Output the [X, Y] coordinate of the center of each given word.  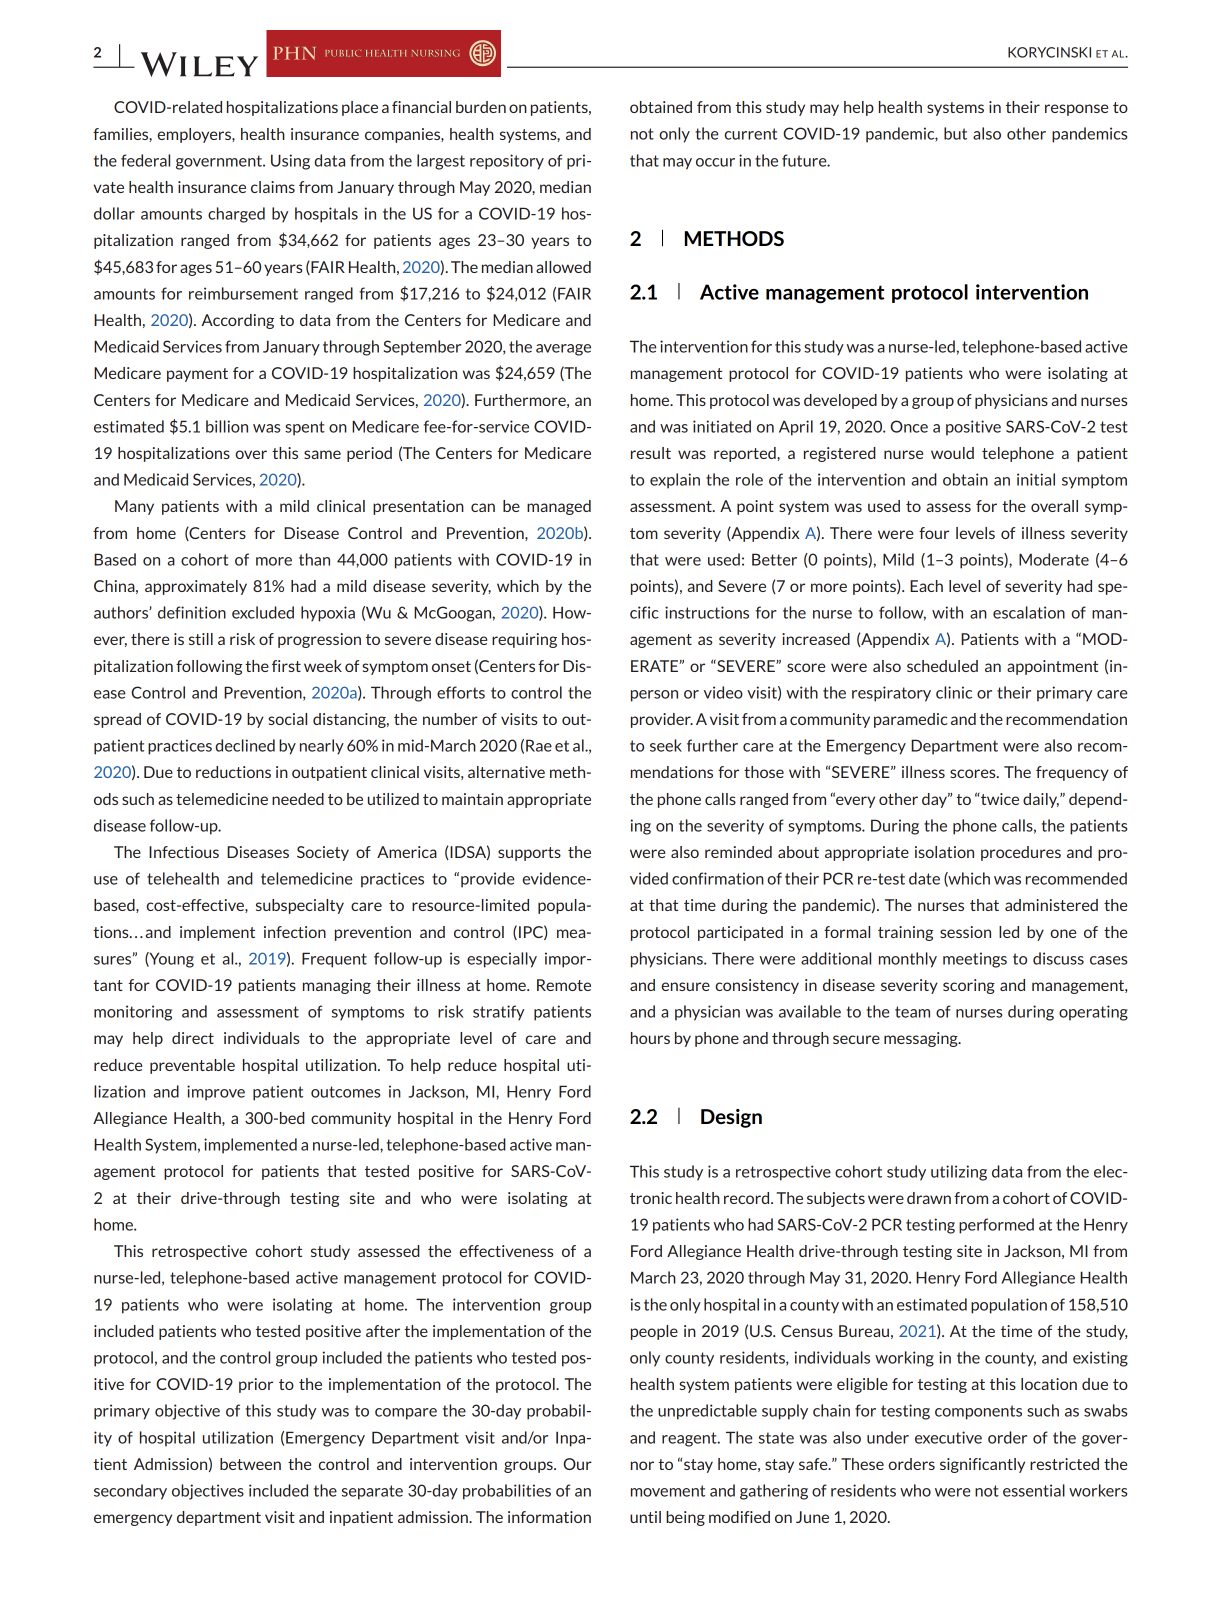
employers [195, 135]
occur [715, 162]
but [955, 133]
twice [999, 799]
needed [298, 799]
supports [529, 854]
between [250, 1464]
